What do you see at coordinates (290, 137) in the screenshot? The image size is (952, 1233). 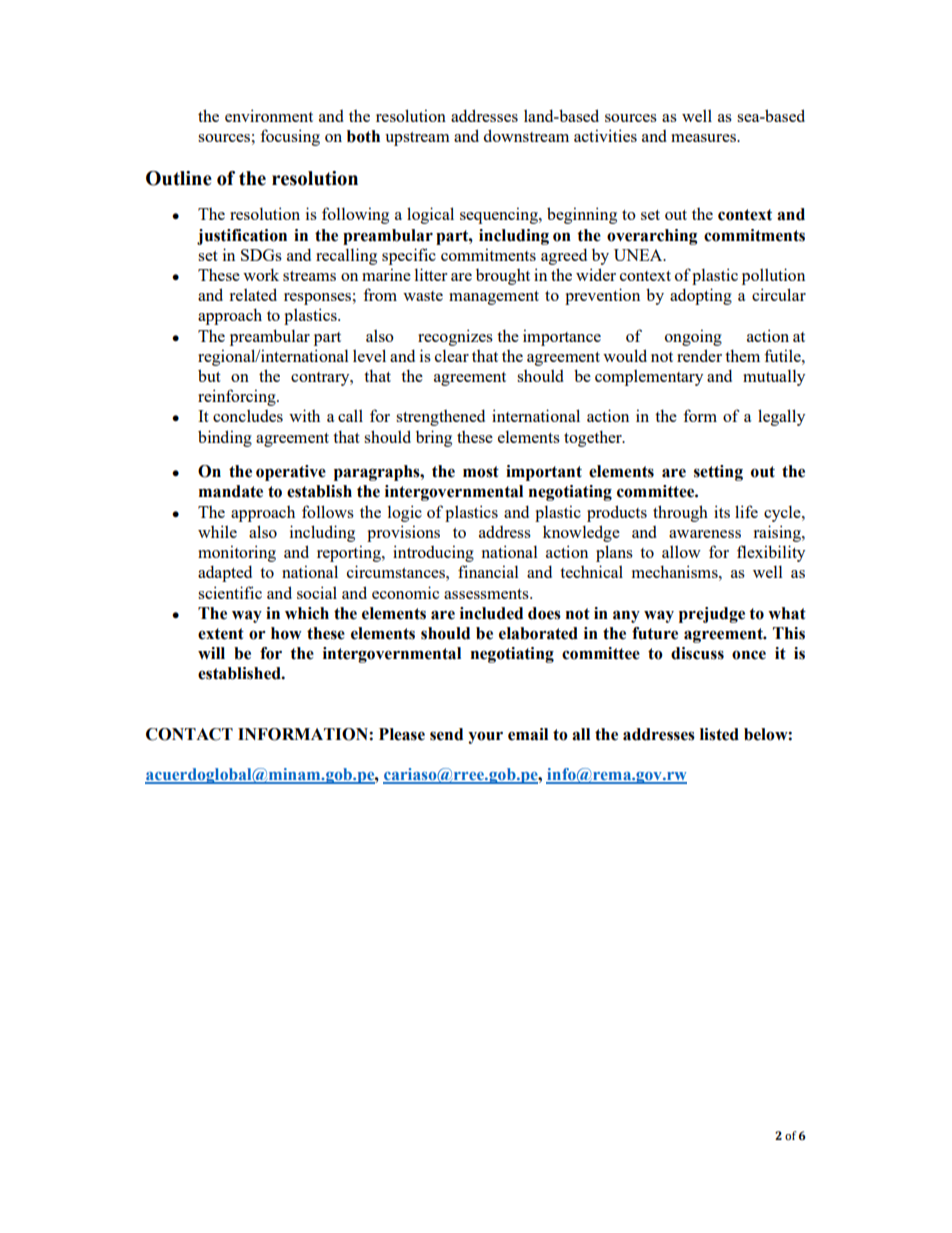 I see `focusing` at bounding box center [290, 137].
